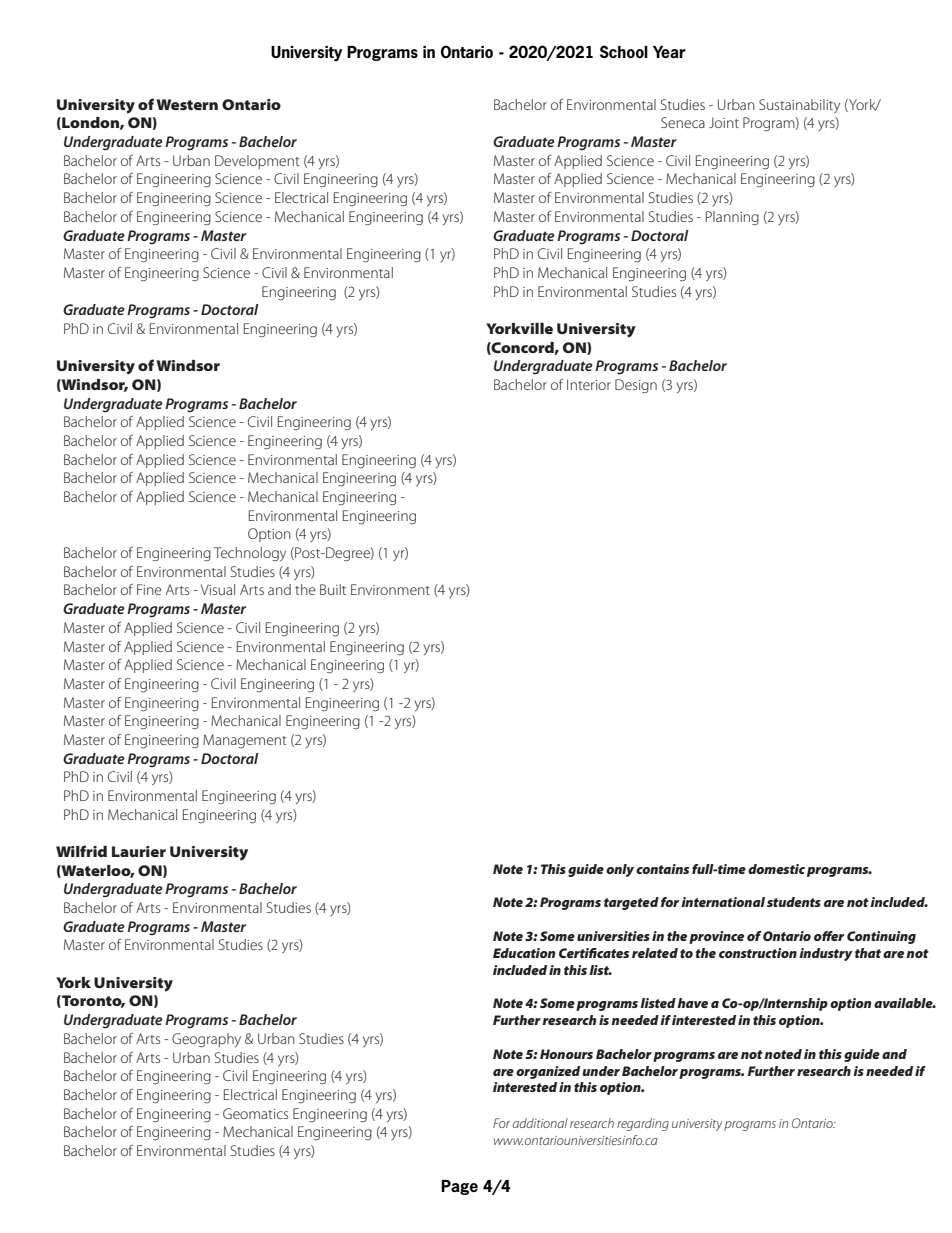  I want to click on domestic, so click(776, 869).
